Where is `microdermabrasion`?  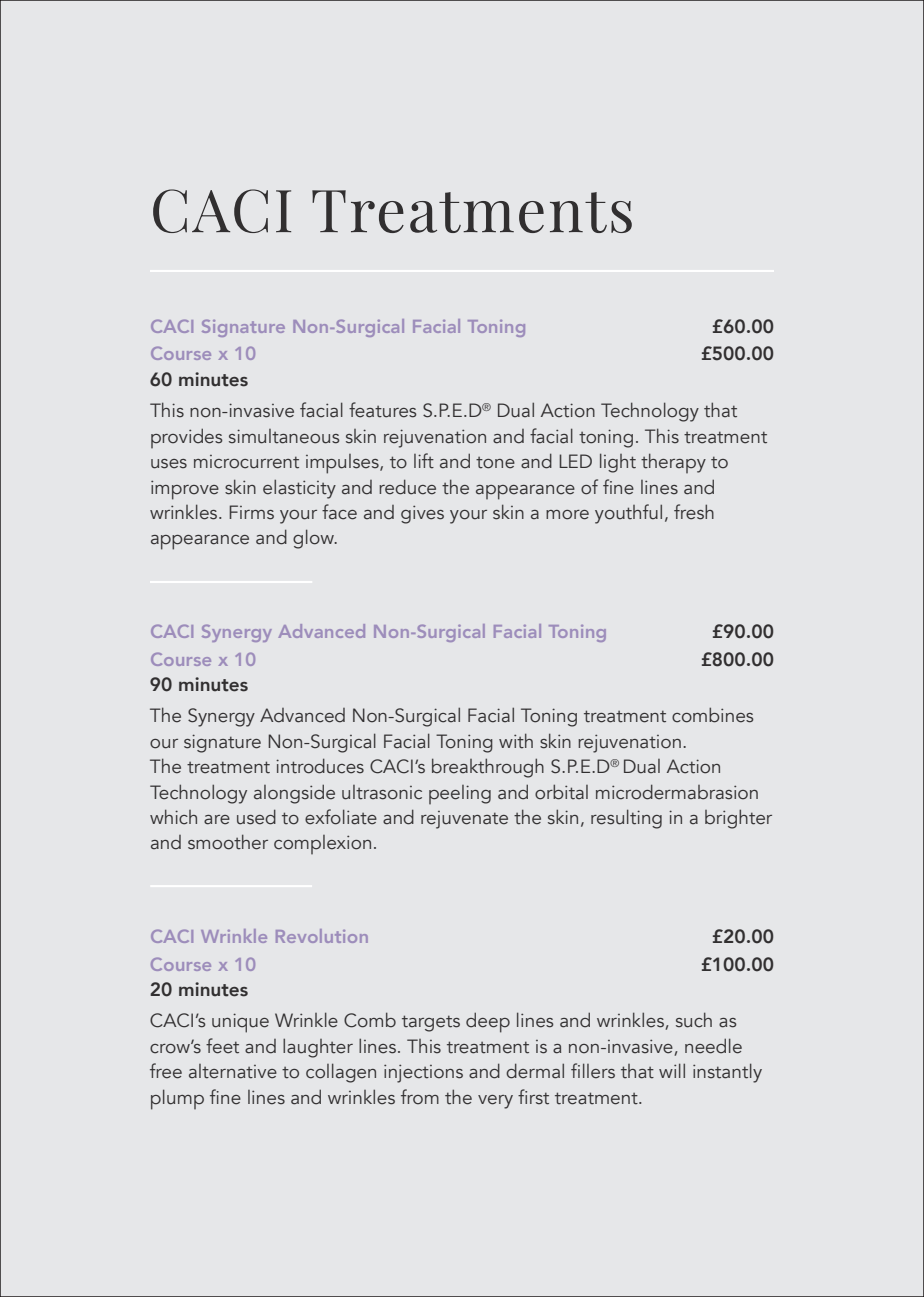
microdermabrasion is located at coordinates (677, 792).
